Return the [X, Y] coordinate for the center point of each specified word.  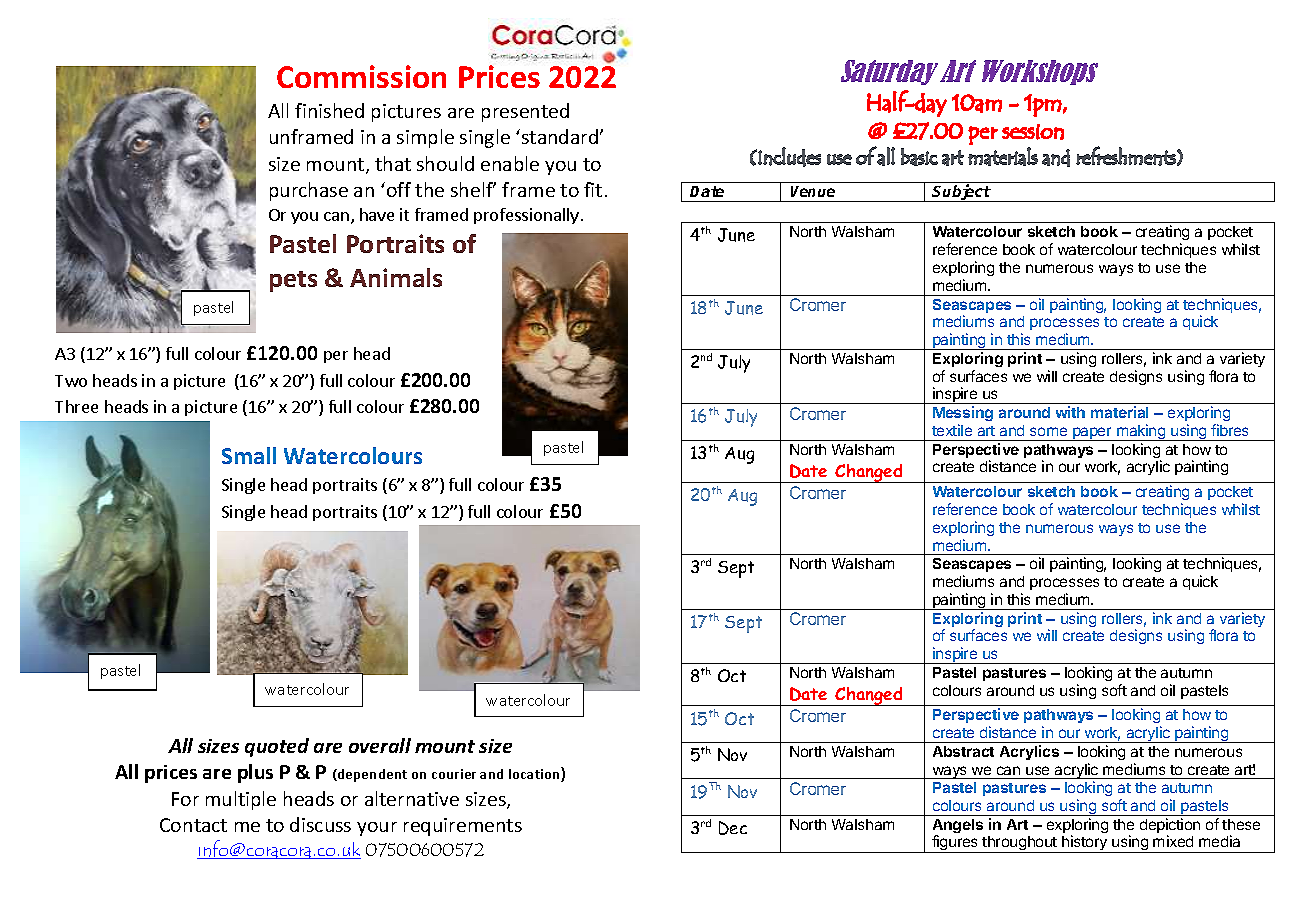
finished [329, 110]
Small [249, 455]
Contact [193, 825]
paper [1092, 434]
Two [71, 381]
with [1070, 412]
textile [952, 430]
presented [525, 112]
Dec [733, 828]
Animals [396, 277]
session [1033, 132]
